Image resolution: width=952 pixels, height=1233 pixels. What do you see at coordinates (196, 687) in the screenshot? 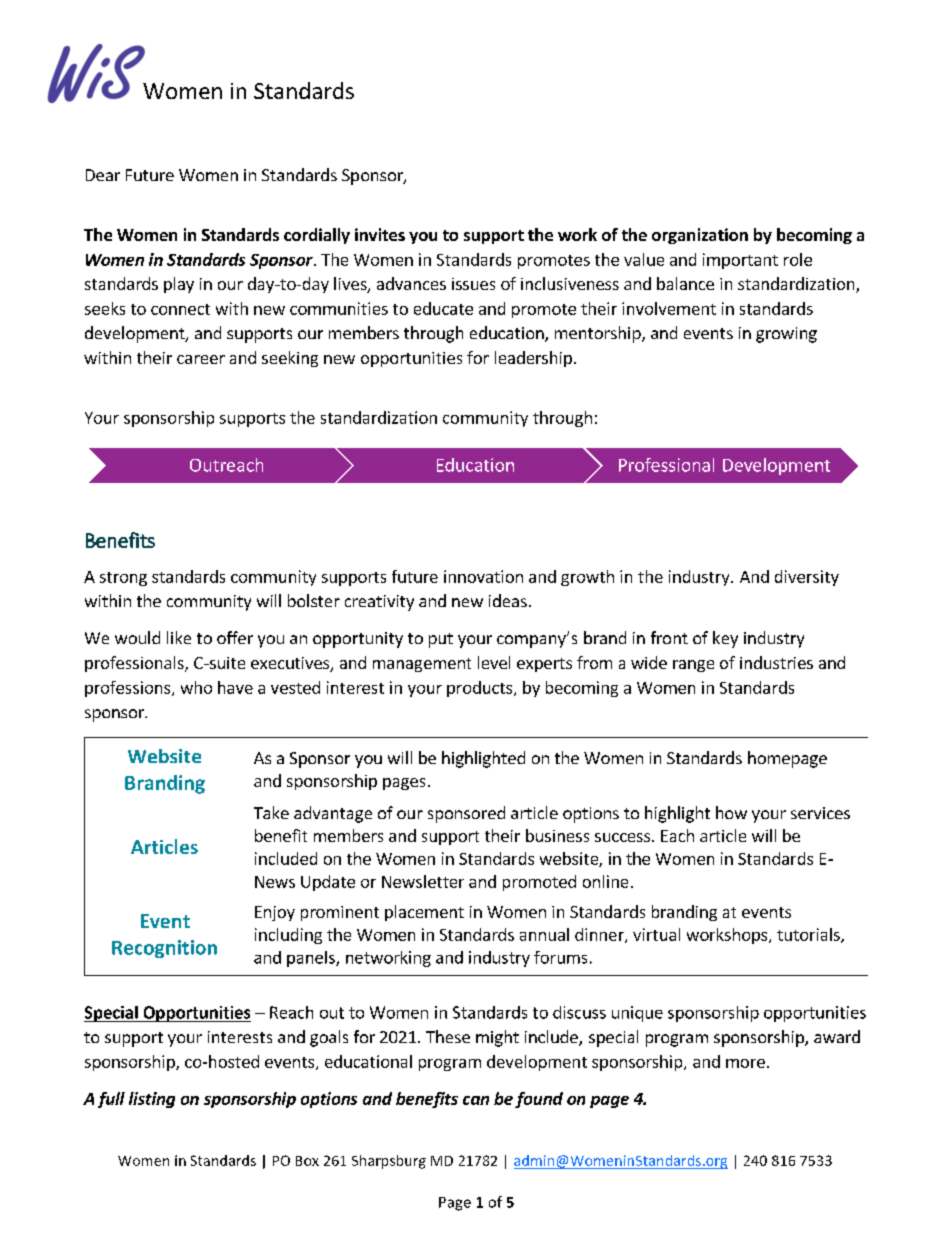
I see `who` at bounding box center [196, 687].
